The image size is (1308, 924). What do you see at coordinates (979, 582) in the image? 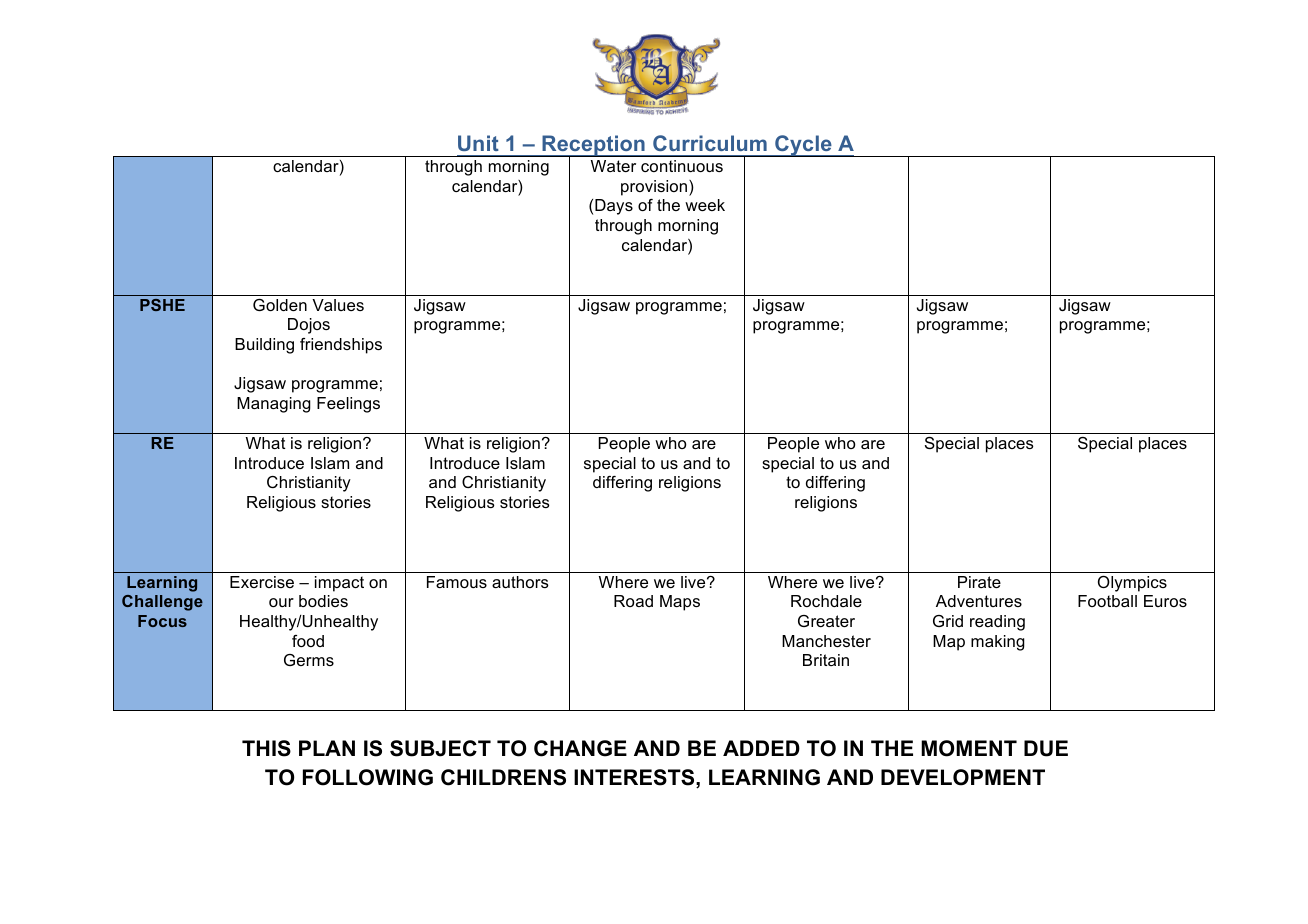
I see `Pirate` at bounding box center [979, 582].
